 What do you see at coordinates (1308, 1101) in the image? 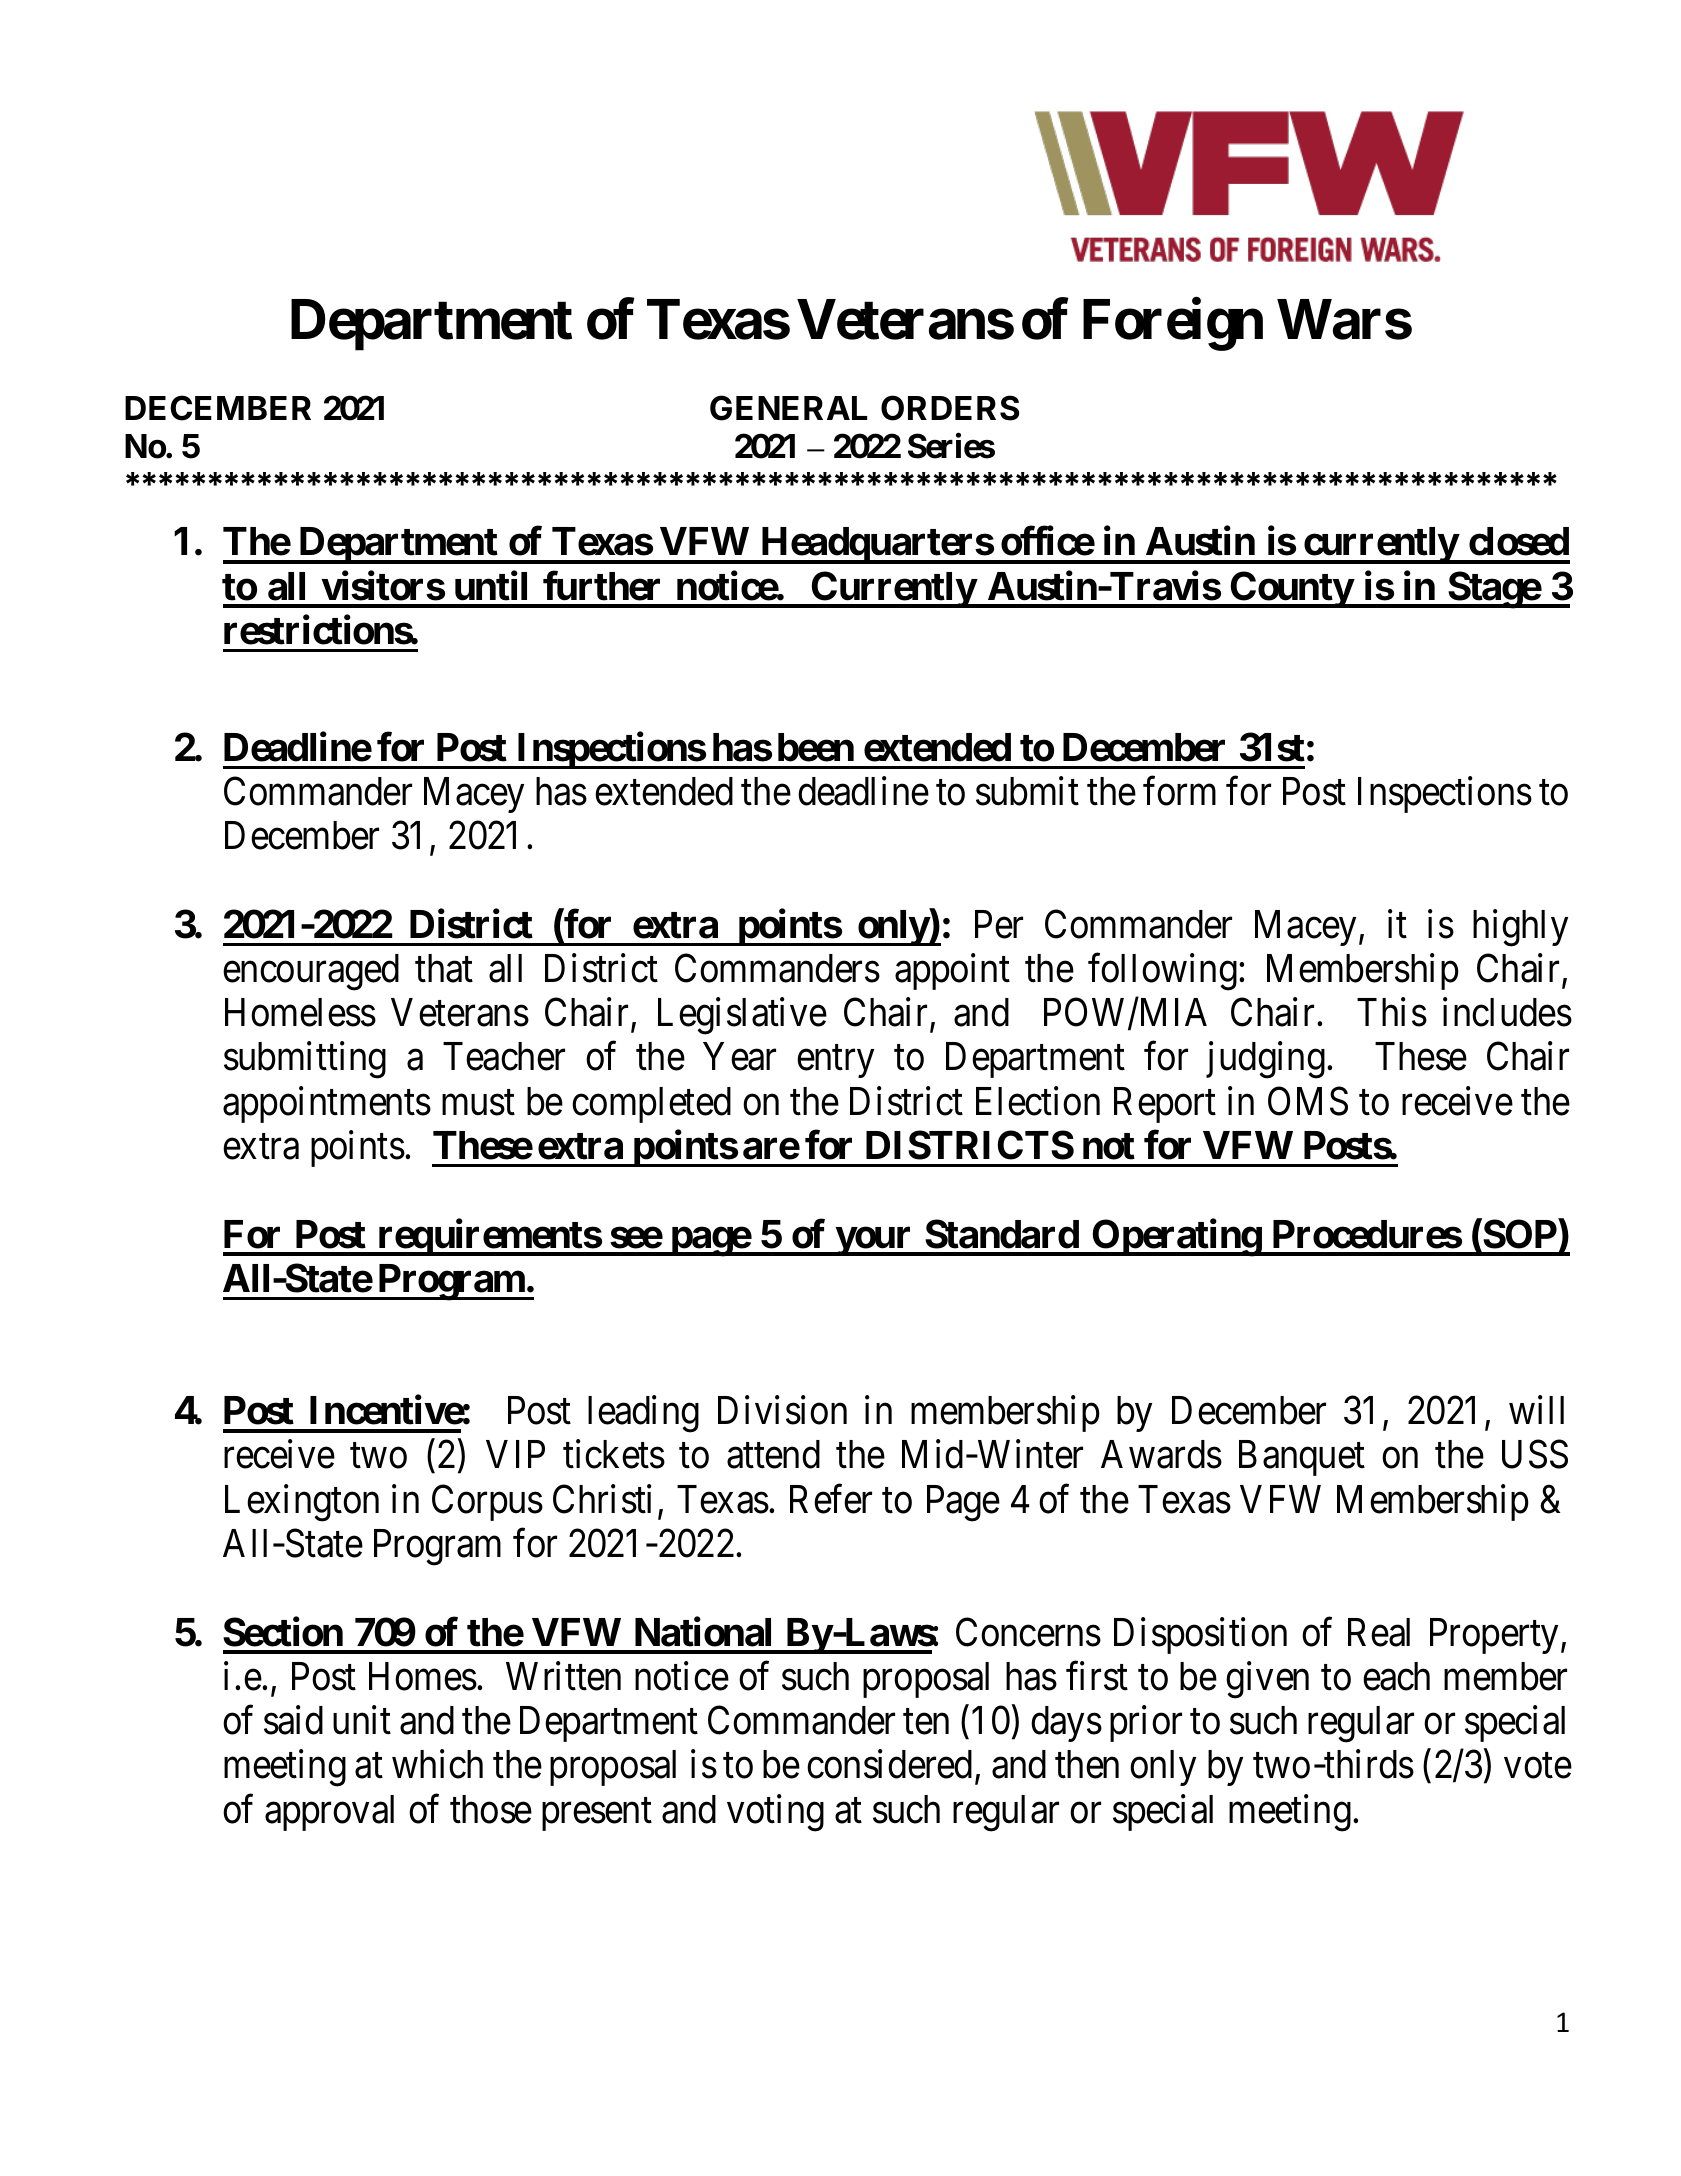
I see `OMS` at bounding box center [1308, 1101].
